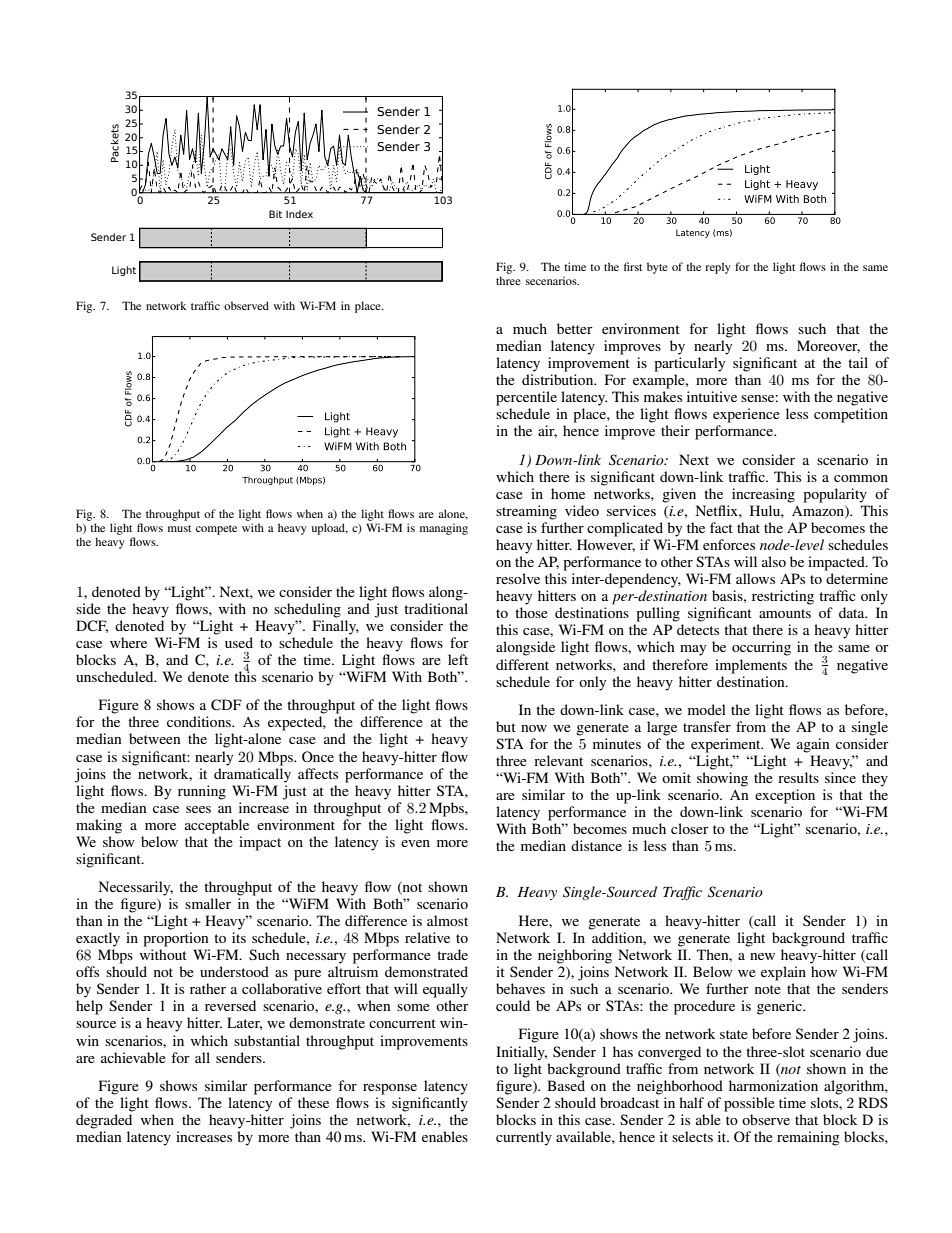 The height and width of the screenshot is (1233, 952). I want to click on conditions, so click(200, 721).
